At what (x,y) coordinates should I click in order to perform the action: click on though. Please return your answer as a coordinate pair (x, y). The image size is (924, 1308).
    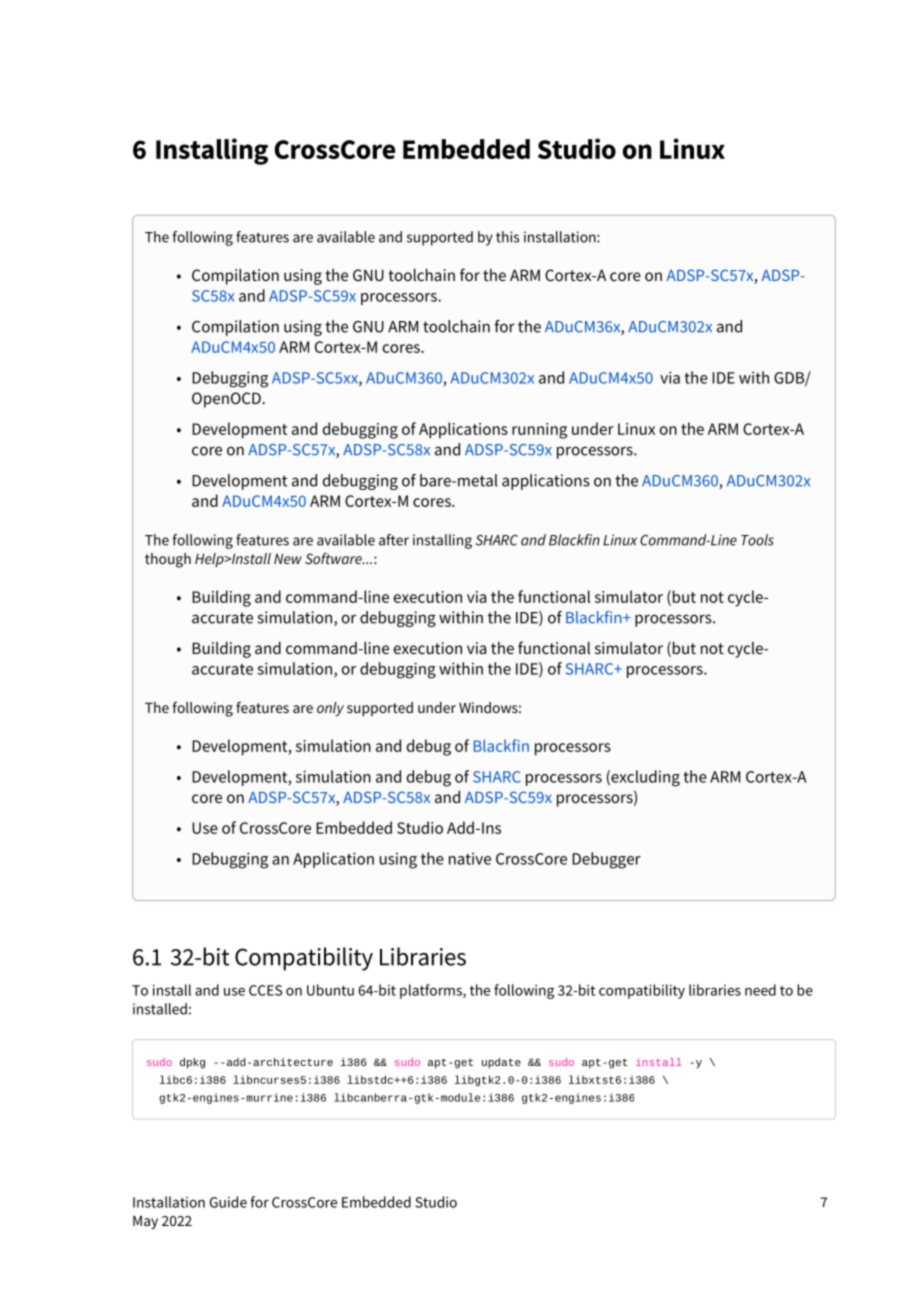
    Looking at the image, I should click on (168, 560).
